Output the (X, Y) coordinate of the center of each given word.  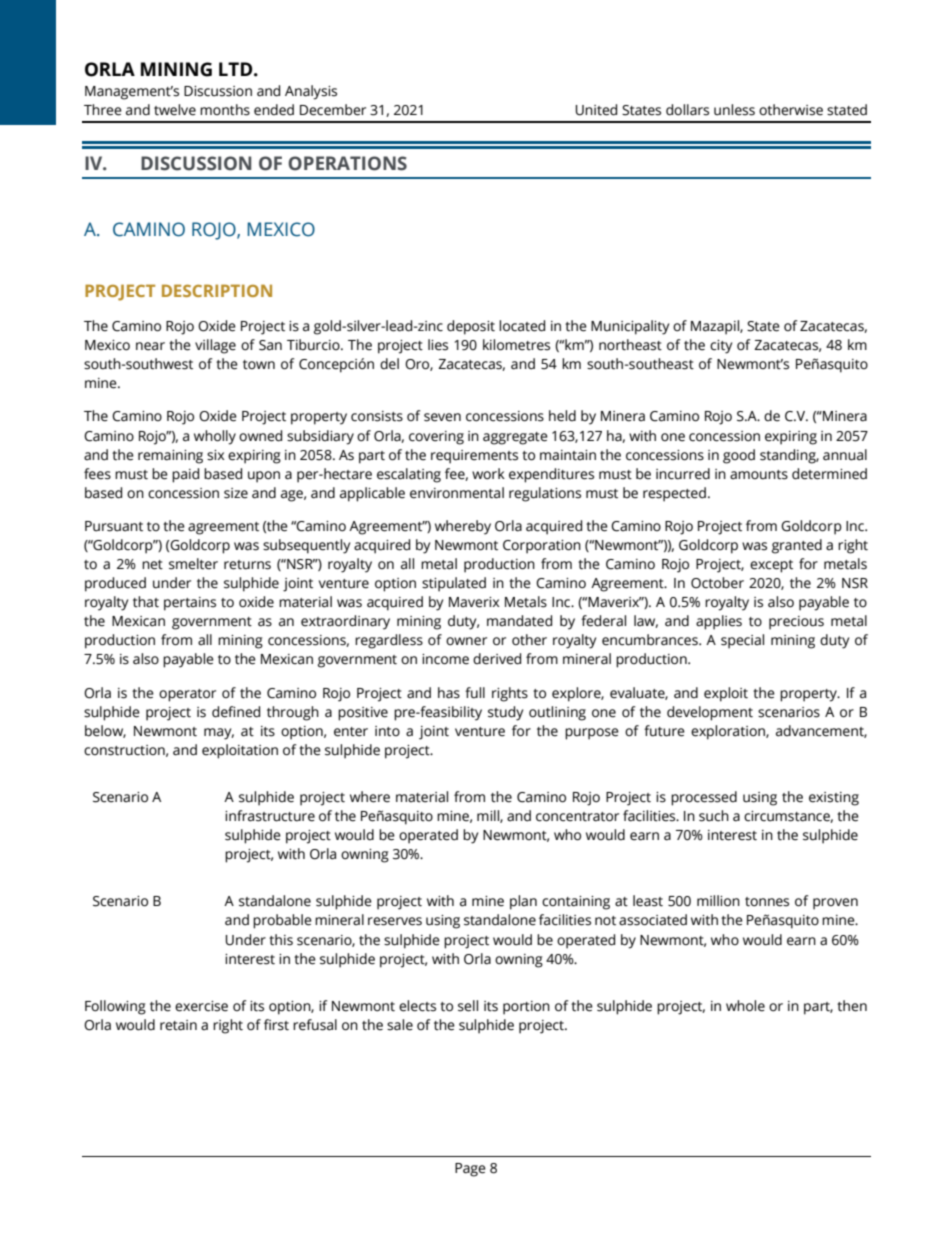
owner (466, 641)
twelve (175, 110)
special (742, 641)
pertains (190, 604)
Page (470, 1170)
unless (734, 110)
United (596, 110)
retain (178, 1025)
